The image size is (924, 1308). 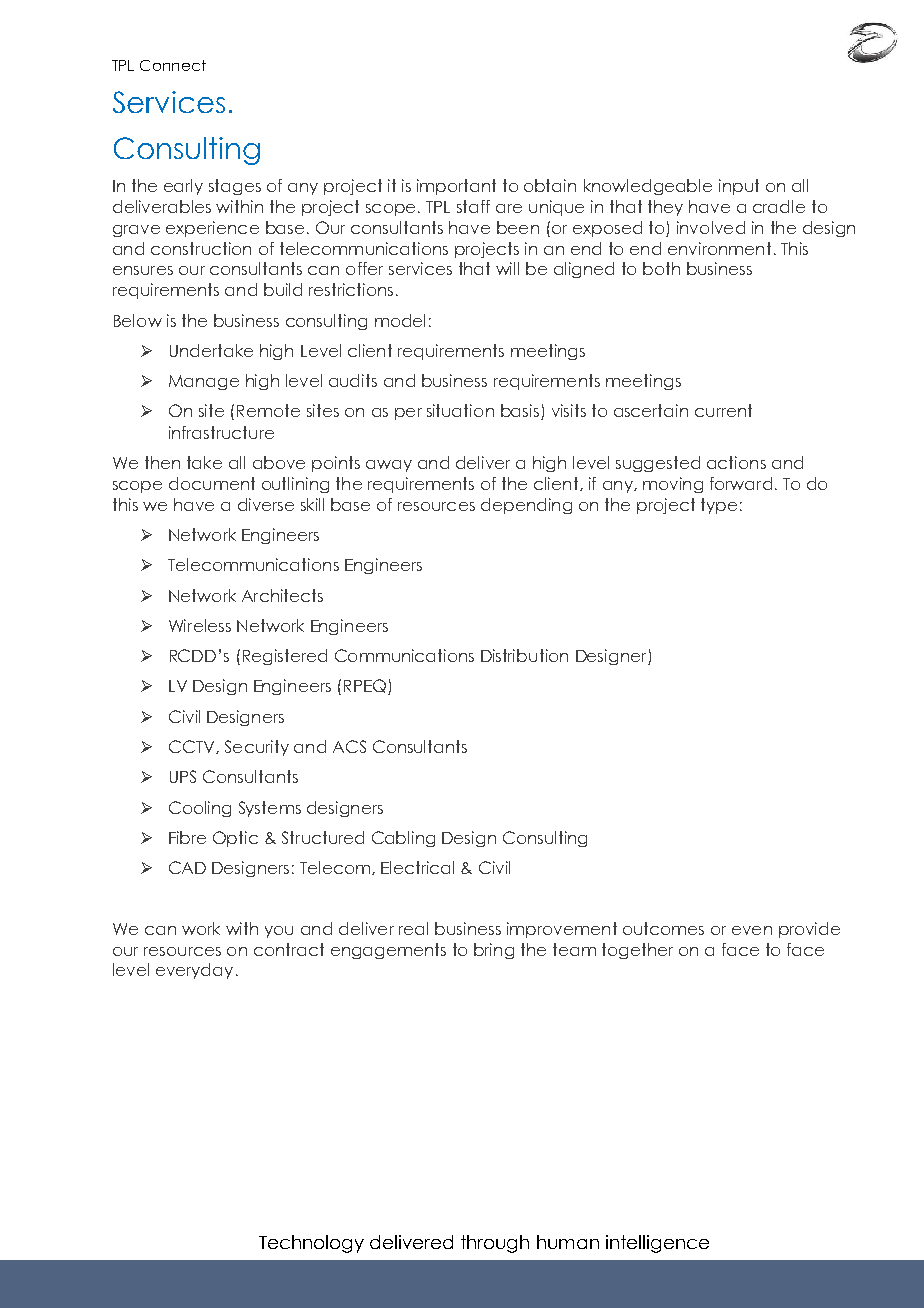 I want to click on actions, so click(x=736, y=462).
